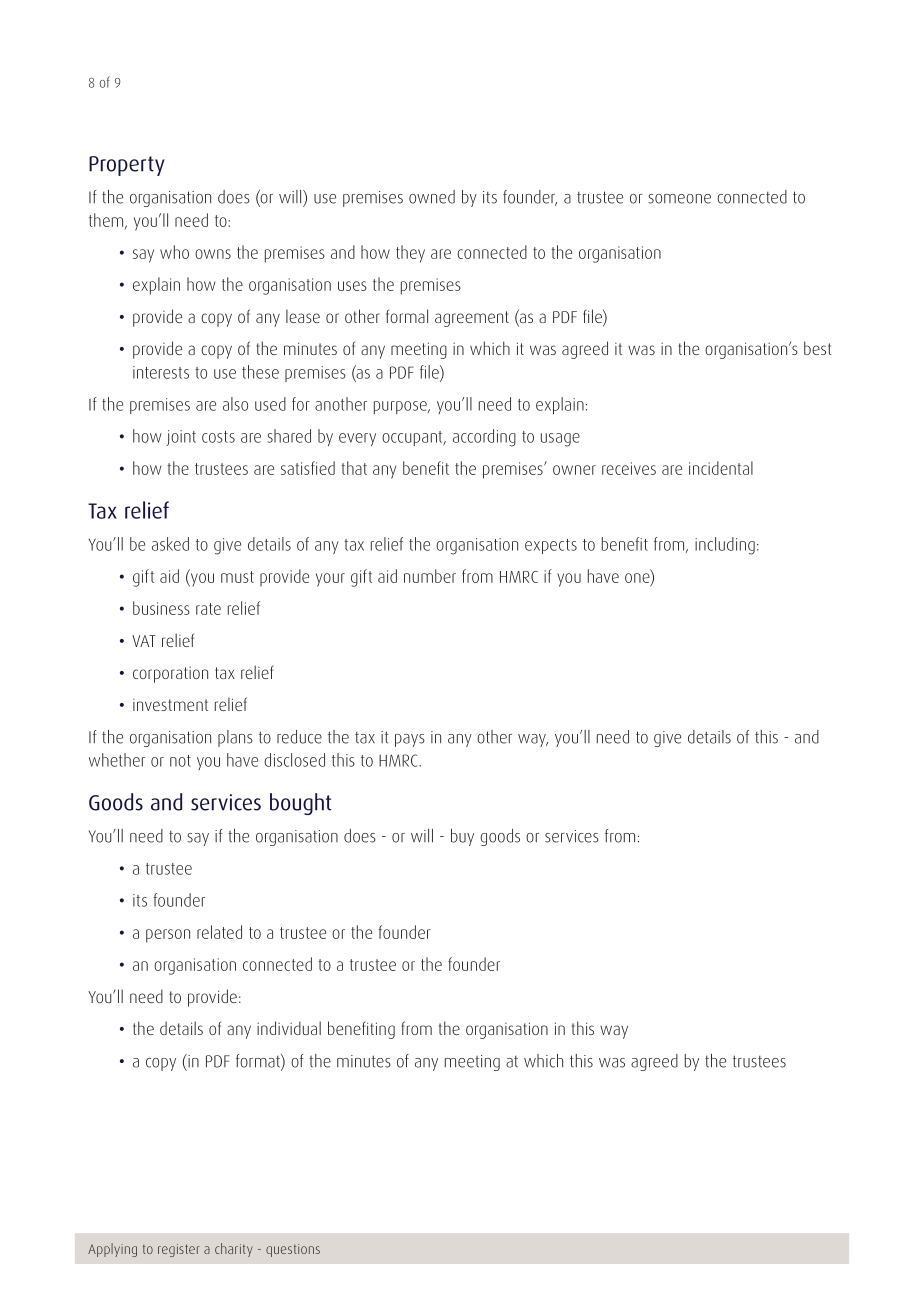  What do you see at coordinates (174, 252) in the page?
I see `who` at bounding box center [174, 252].
